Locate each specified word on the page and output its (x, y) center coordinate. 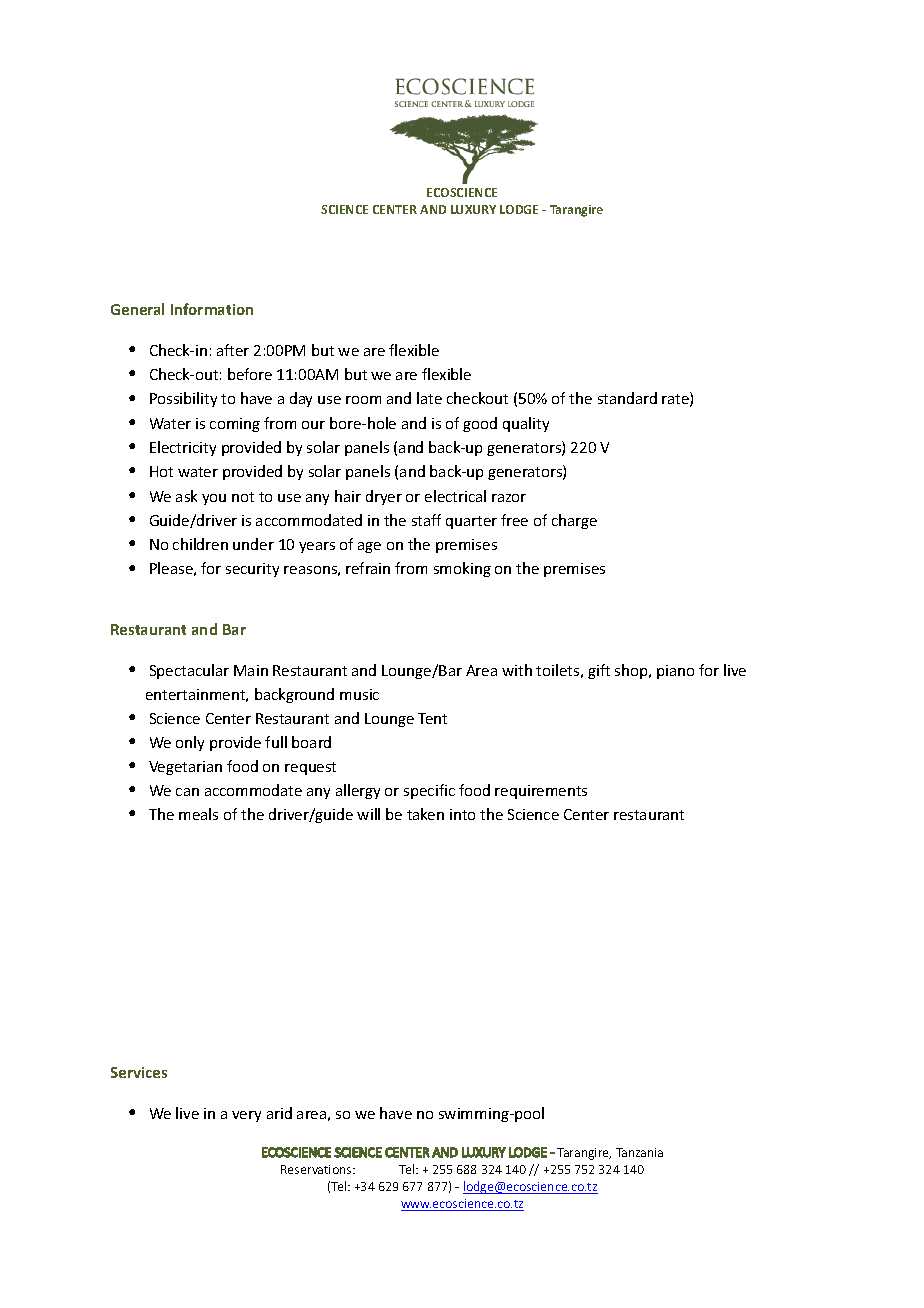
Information (212, 309)
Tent (432, 718)
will (368, 814)
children (200, 544)
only (190, 743)
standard (627, 398)
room (363, 400)
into (462, 814)
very (246, 1116)
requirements (541, 792)
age (369, 547)
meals (198, 814)
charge (574, 521)
